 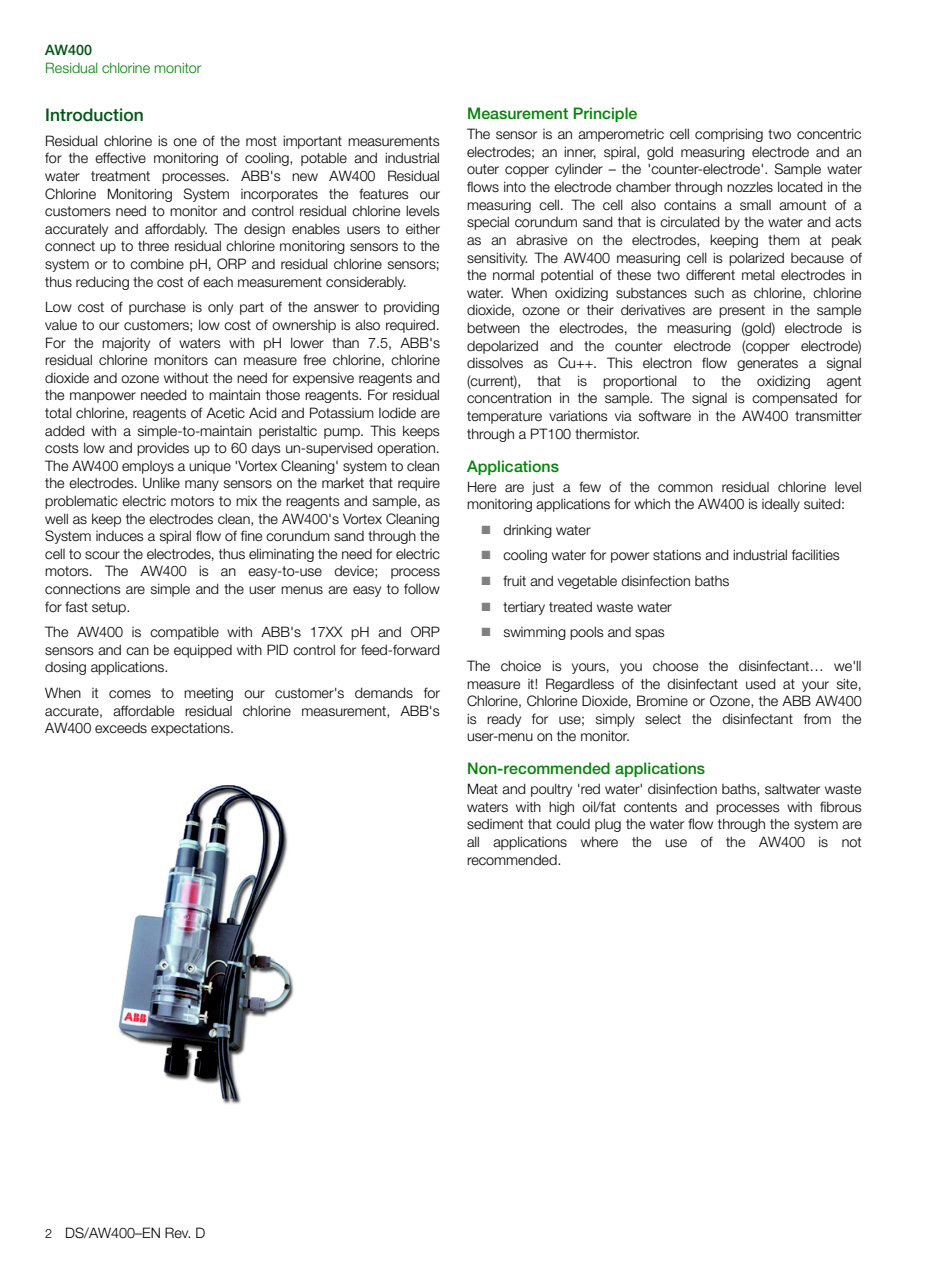 I want to click on outer, so click(x=483, y=169).
